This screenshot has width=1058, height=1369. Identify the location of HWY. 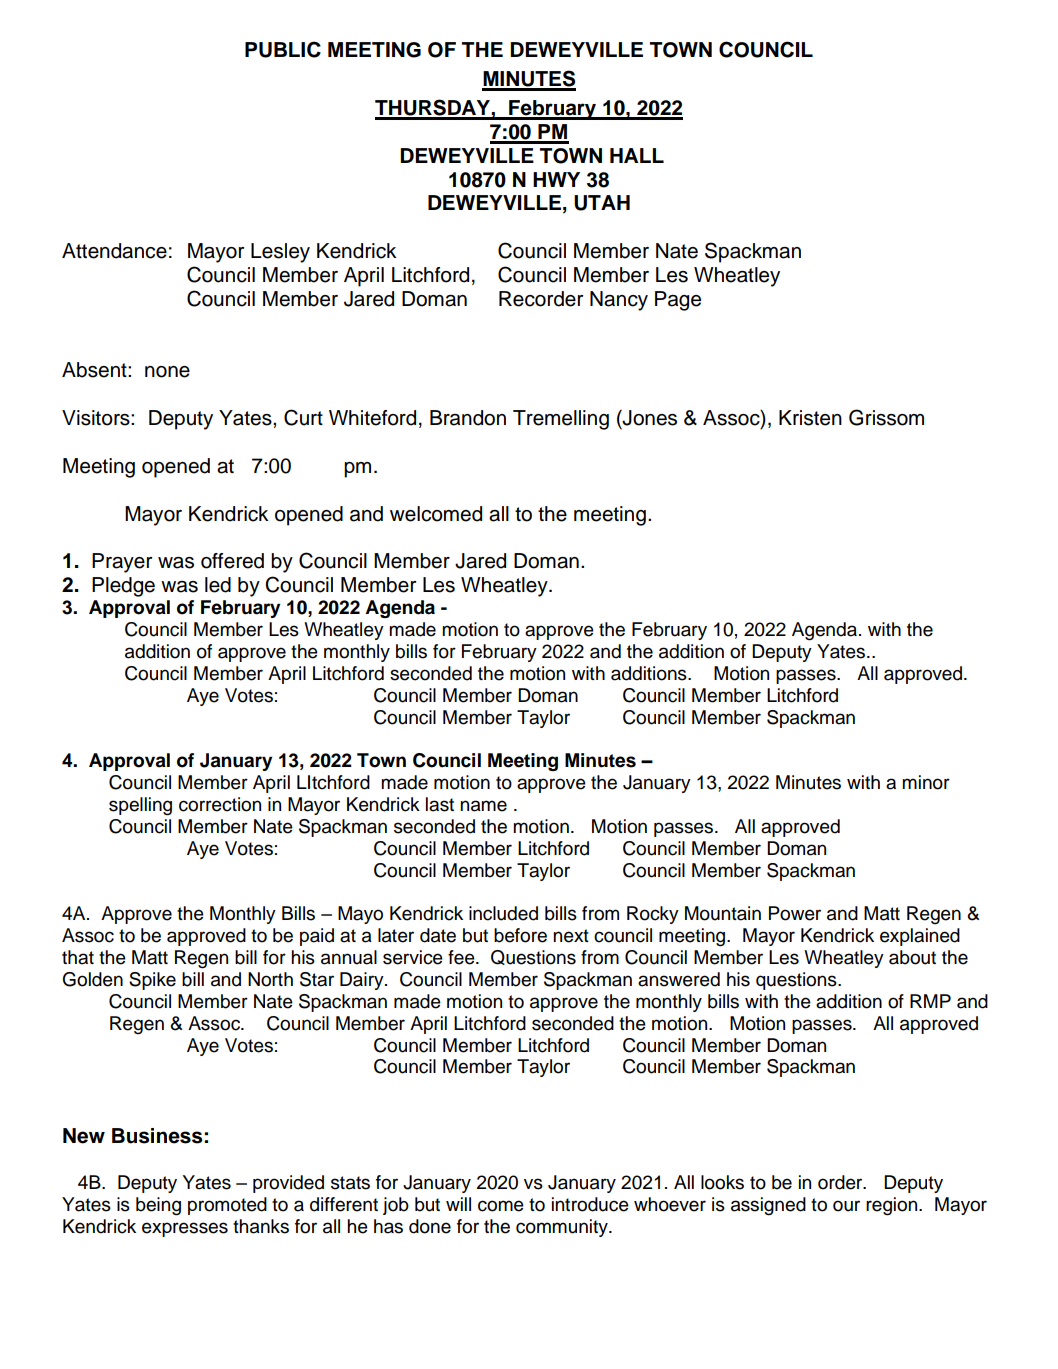
(556, 179).
